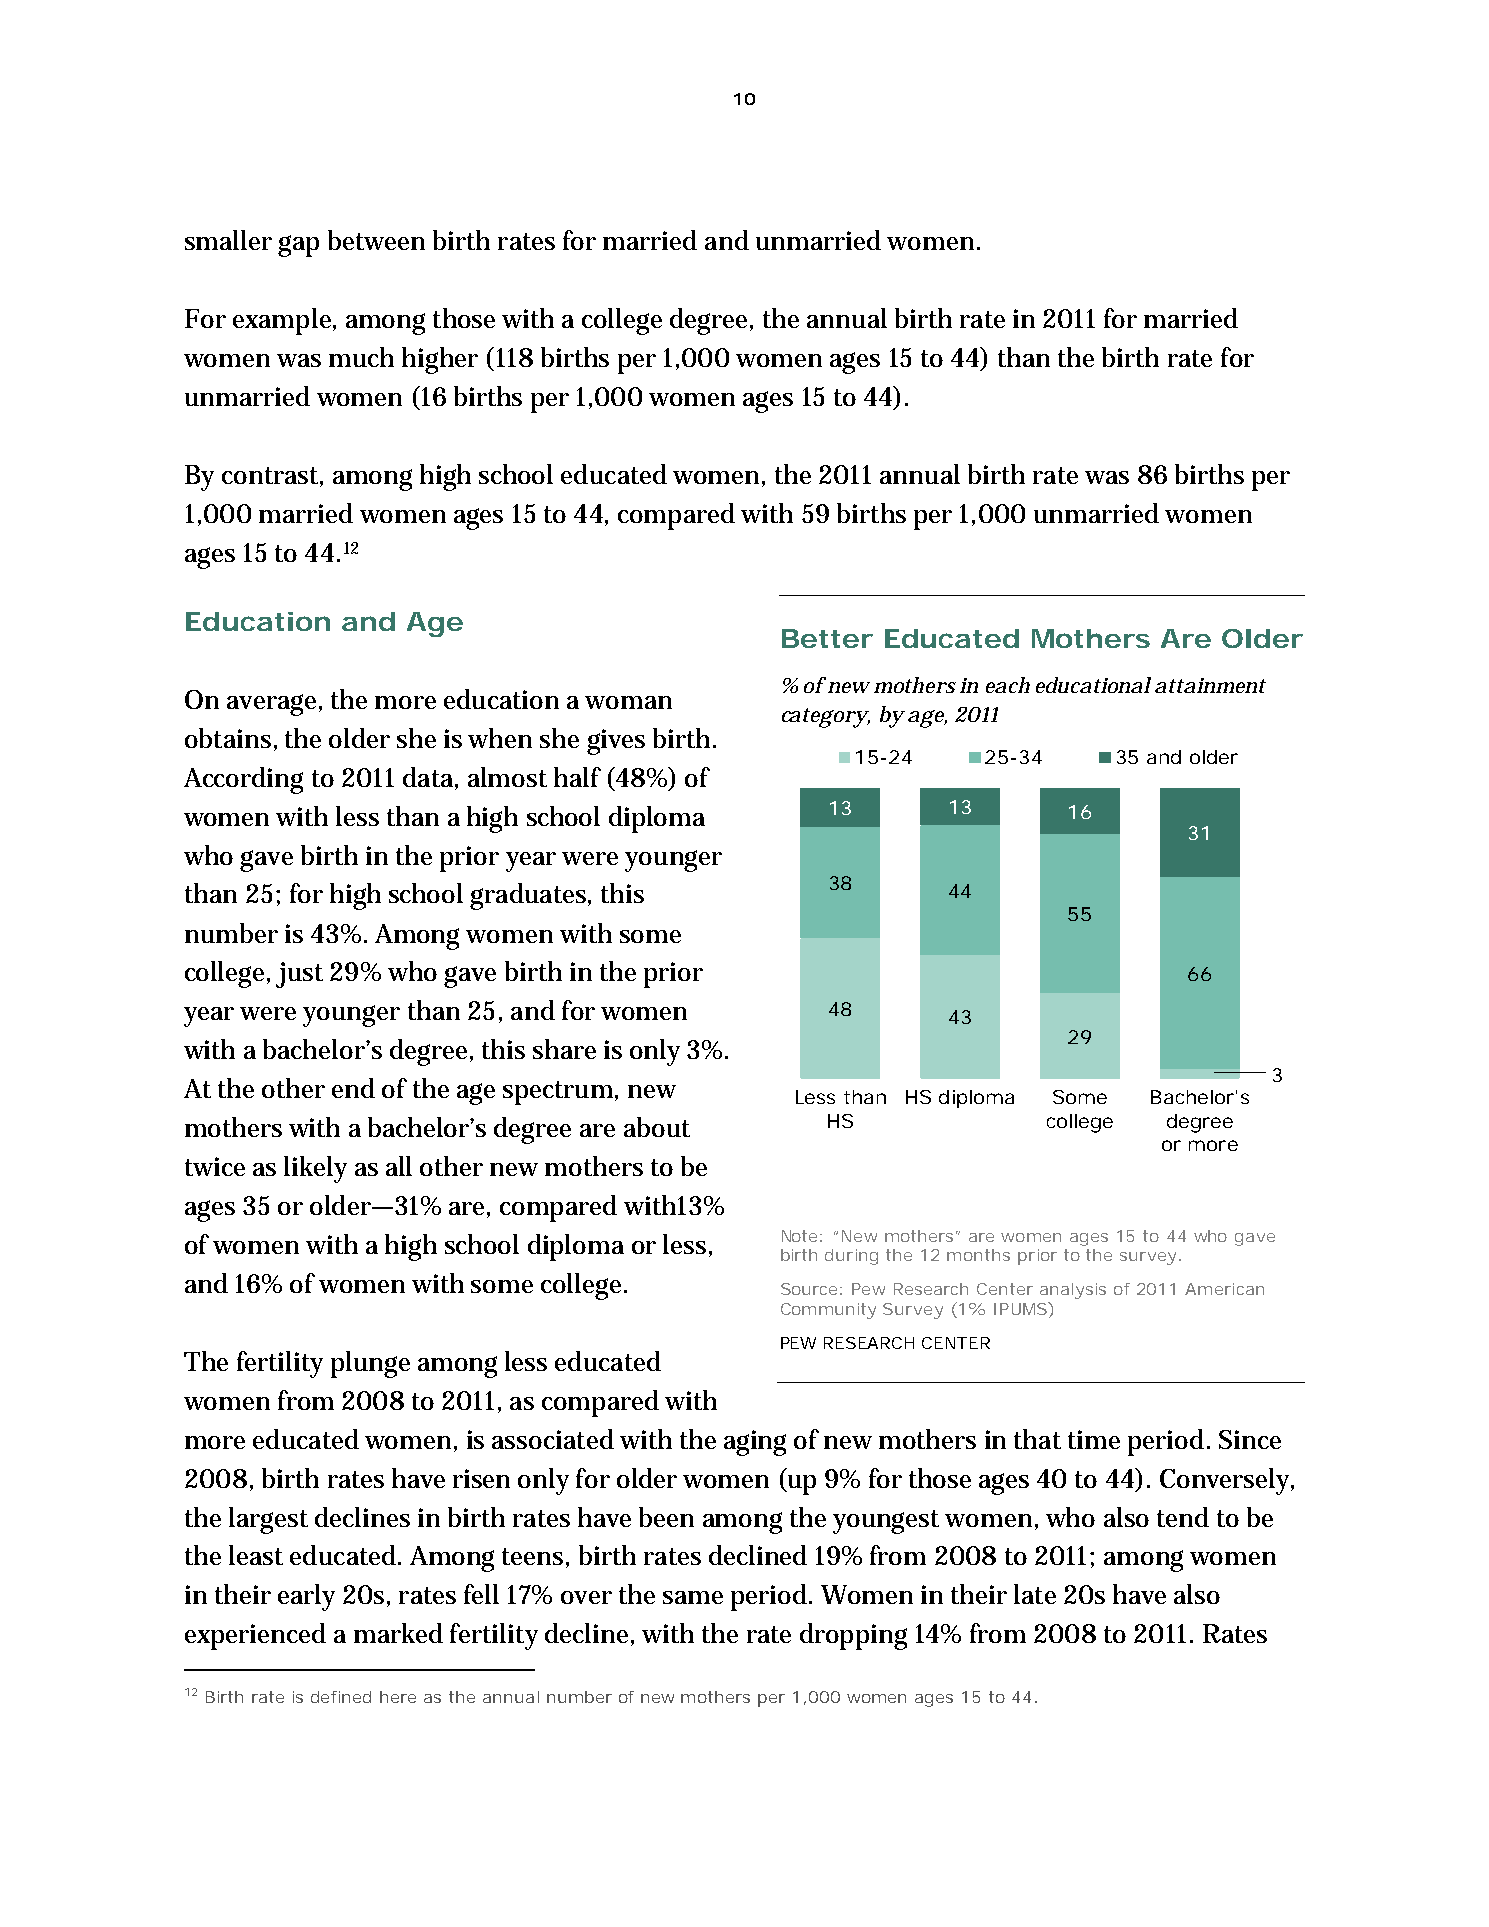 The image size is (1489, 1927). I want to click on According, so click(243, 780).
